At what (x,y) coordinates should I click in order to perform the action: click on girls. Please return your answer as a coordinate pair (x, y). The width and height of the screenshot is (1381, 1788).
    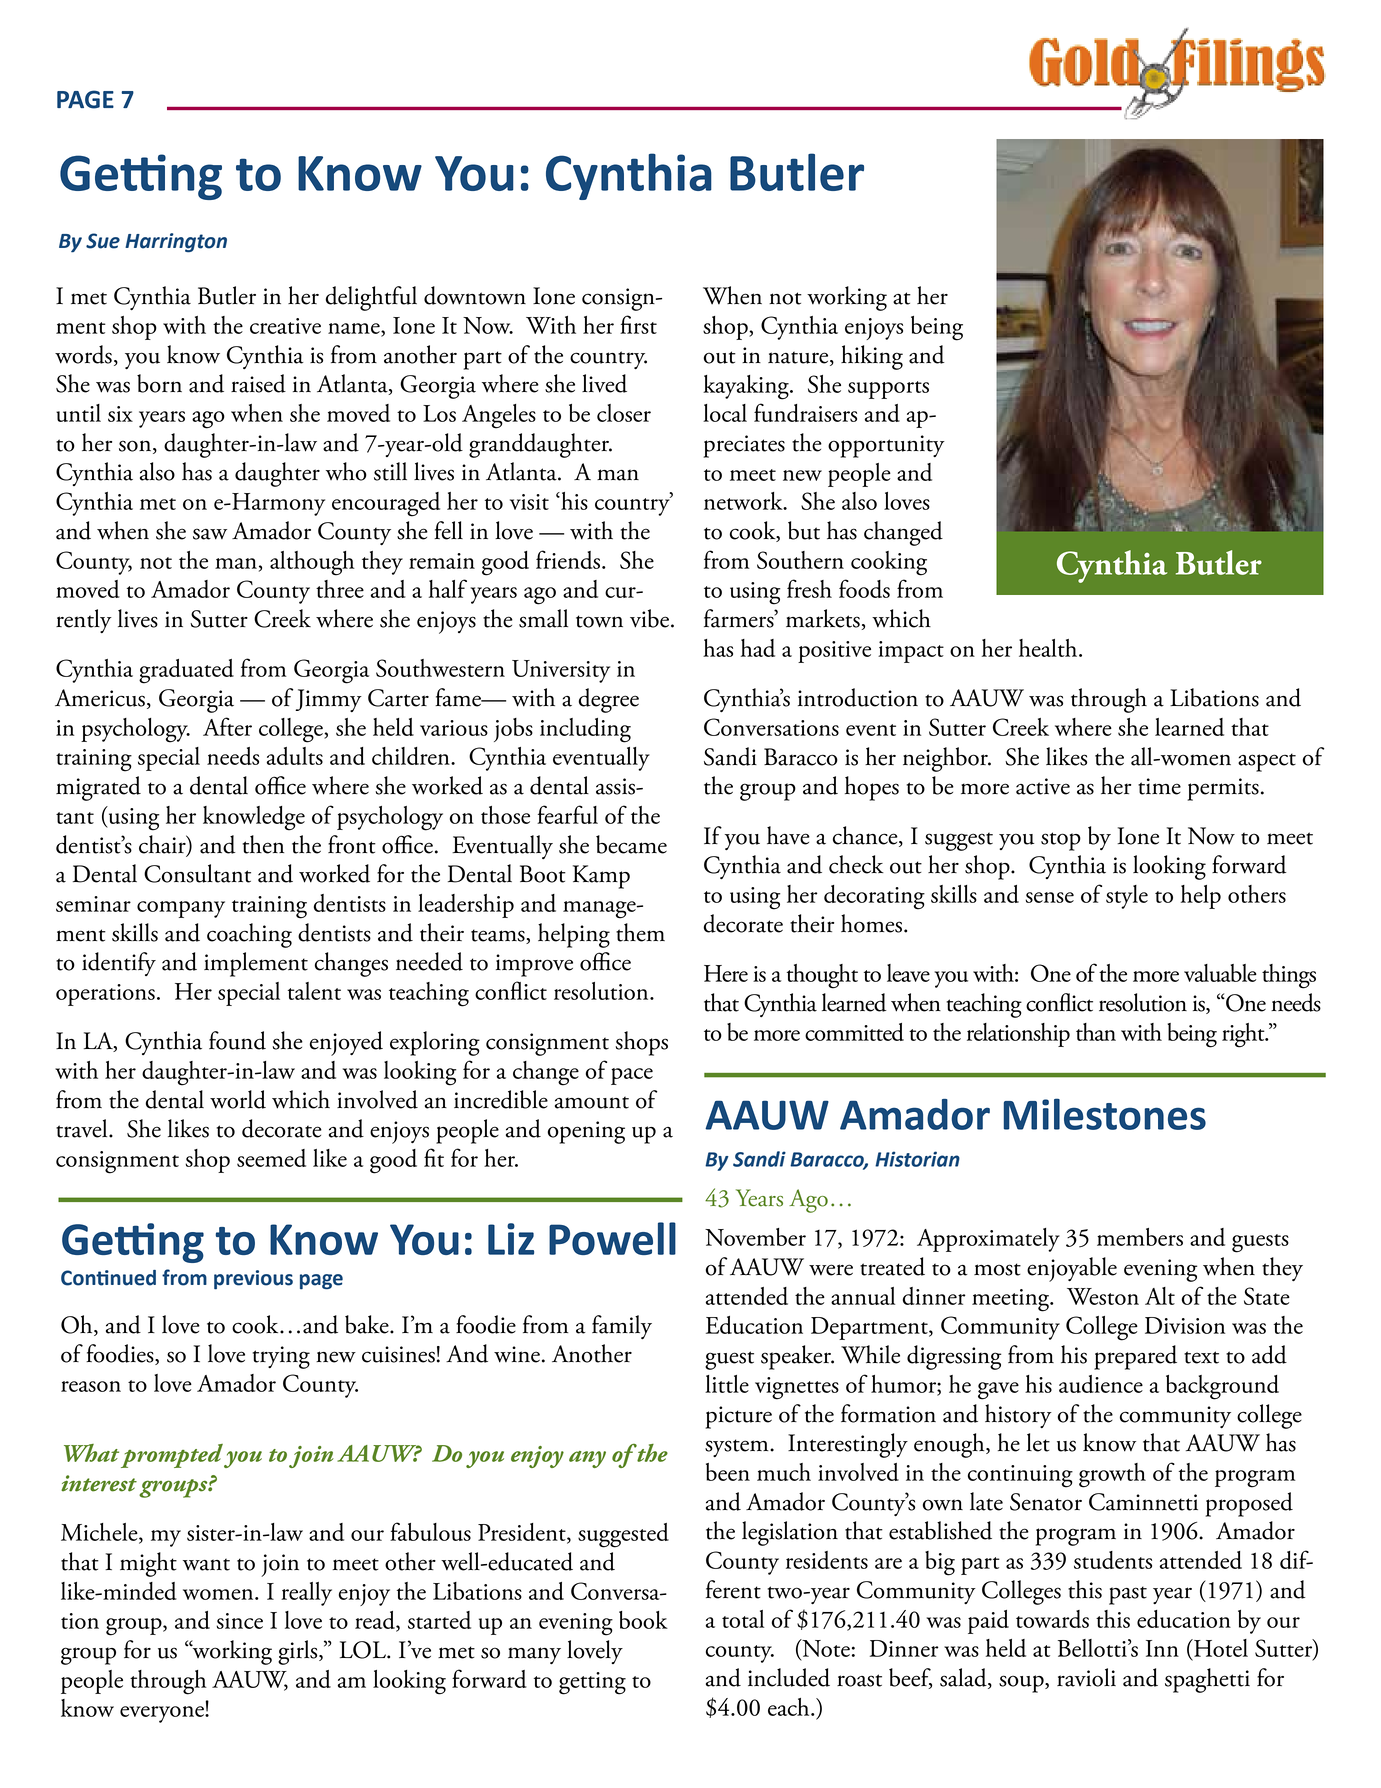
    Looking at the image, I should click on (299, 1652).
